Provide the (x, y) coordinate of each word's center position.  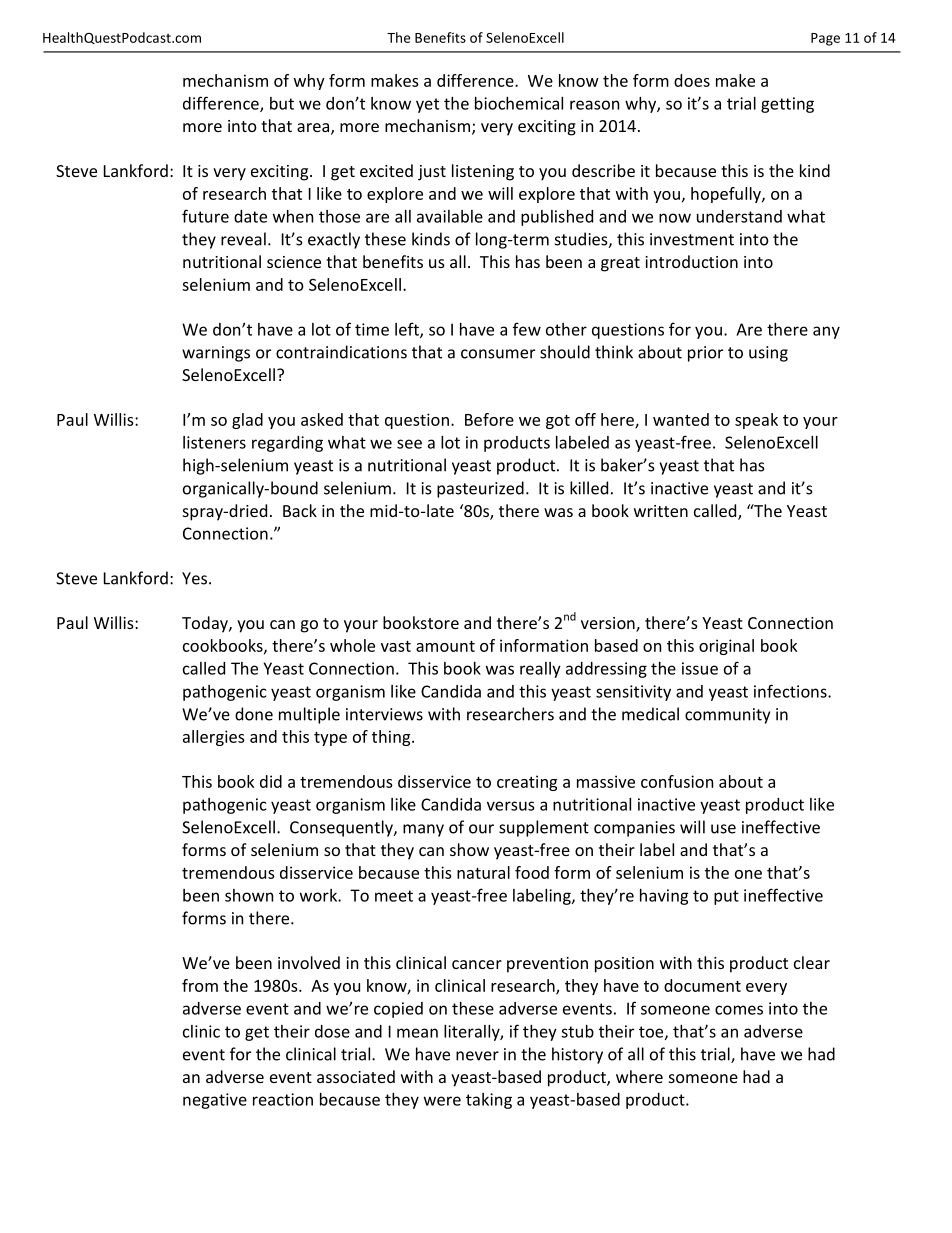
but (282, 103)
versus (510, 806)
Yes (194, 578)
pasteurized (480, 489)
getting (787, 105)
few (527, 329)
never (477, 1056)
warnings (216, 354)
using (768, 354)
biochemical (519, 103)
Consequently (342, 828)
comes (739, 1010)
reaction (283, 1099)
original (726, 647)
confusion (677, 781)
